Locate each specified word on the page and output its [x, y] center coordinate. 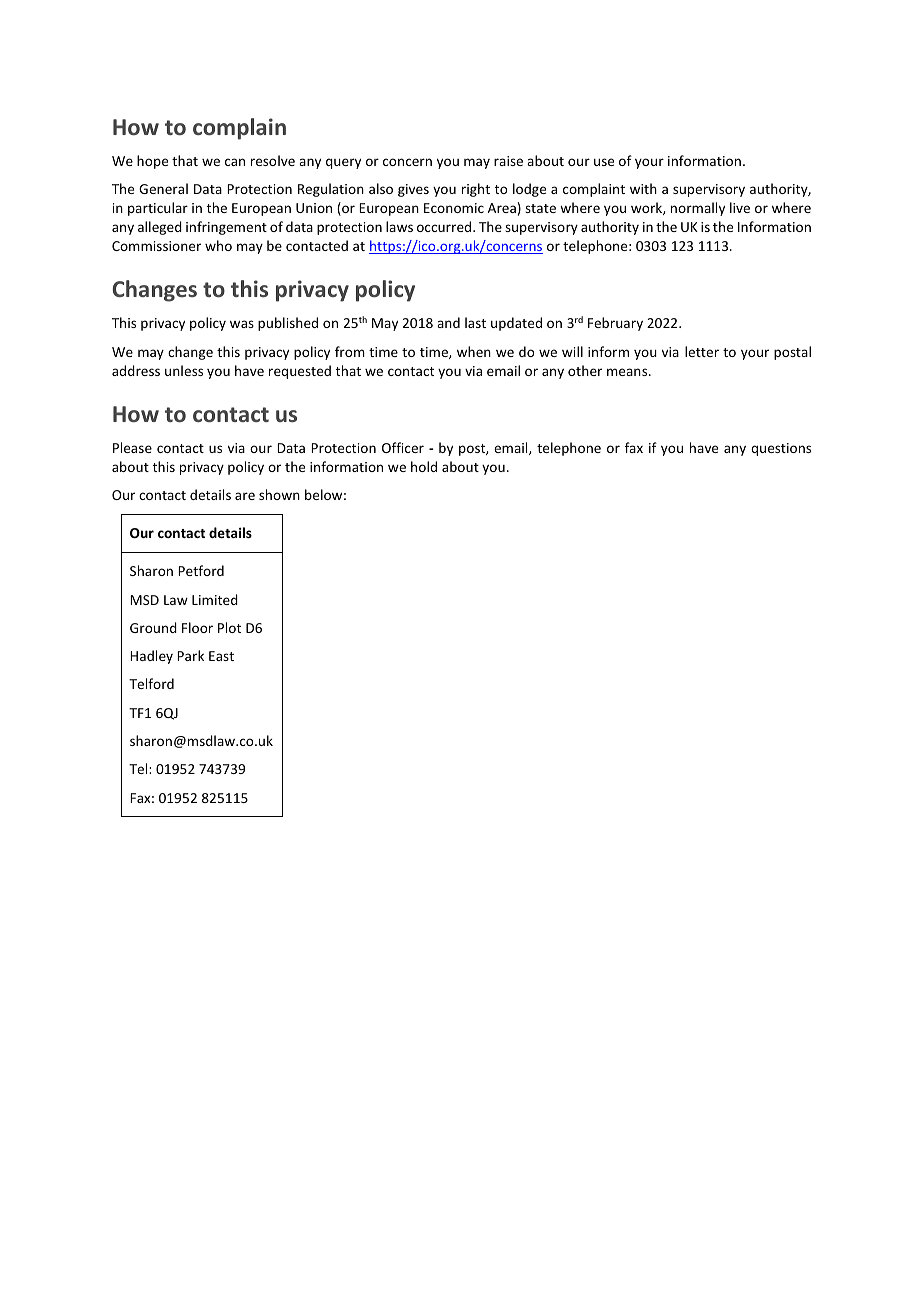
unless [184, 370]
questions [781, 449]
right [476, 190]
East [221, 656]
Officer [403, 447]
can [235, 162]
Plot [229, 627]
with [643, 188]
